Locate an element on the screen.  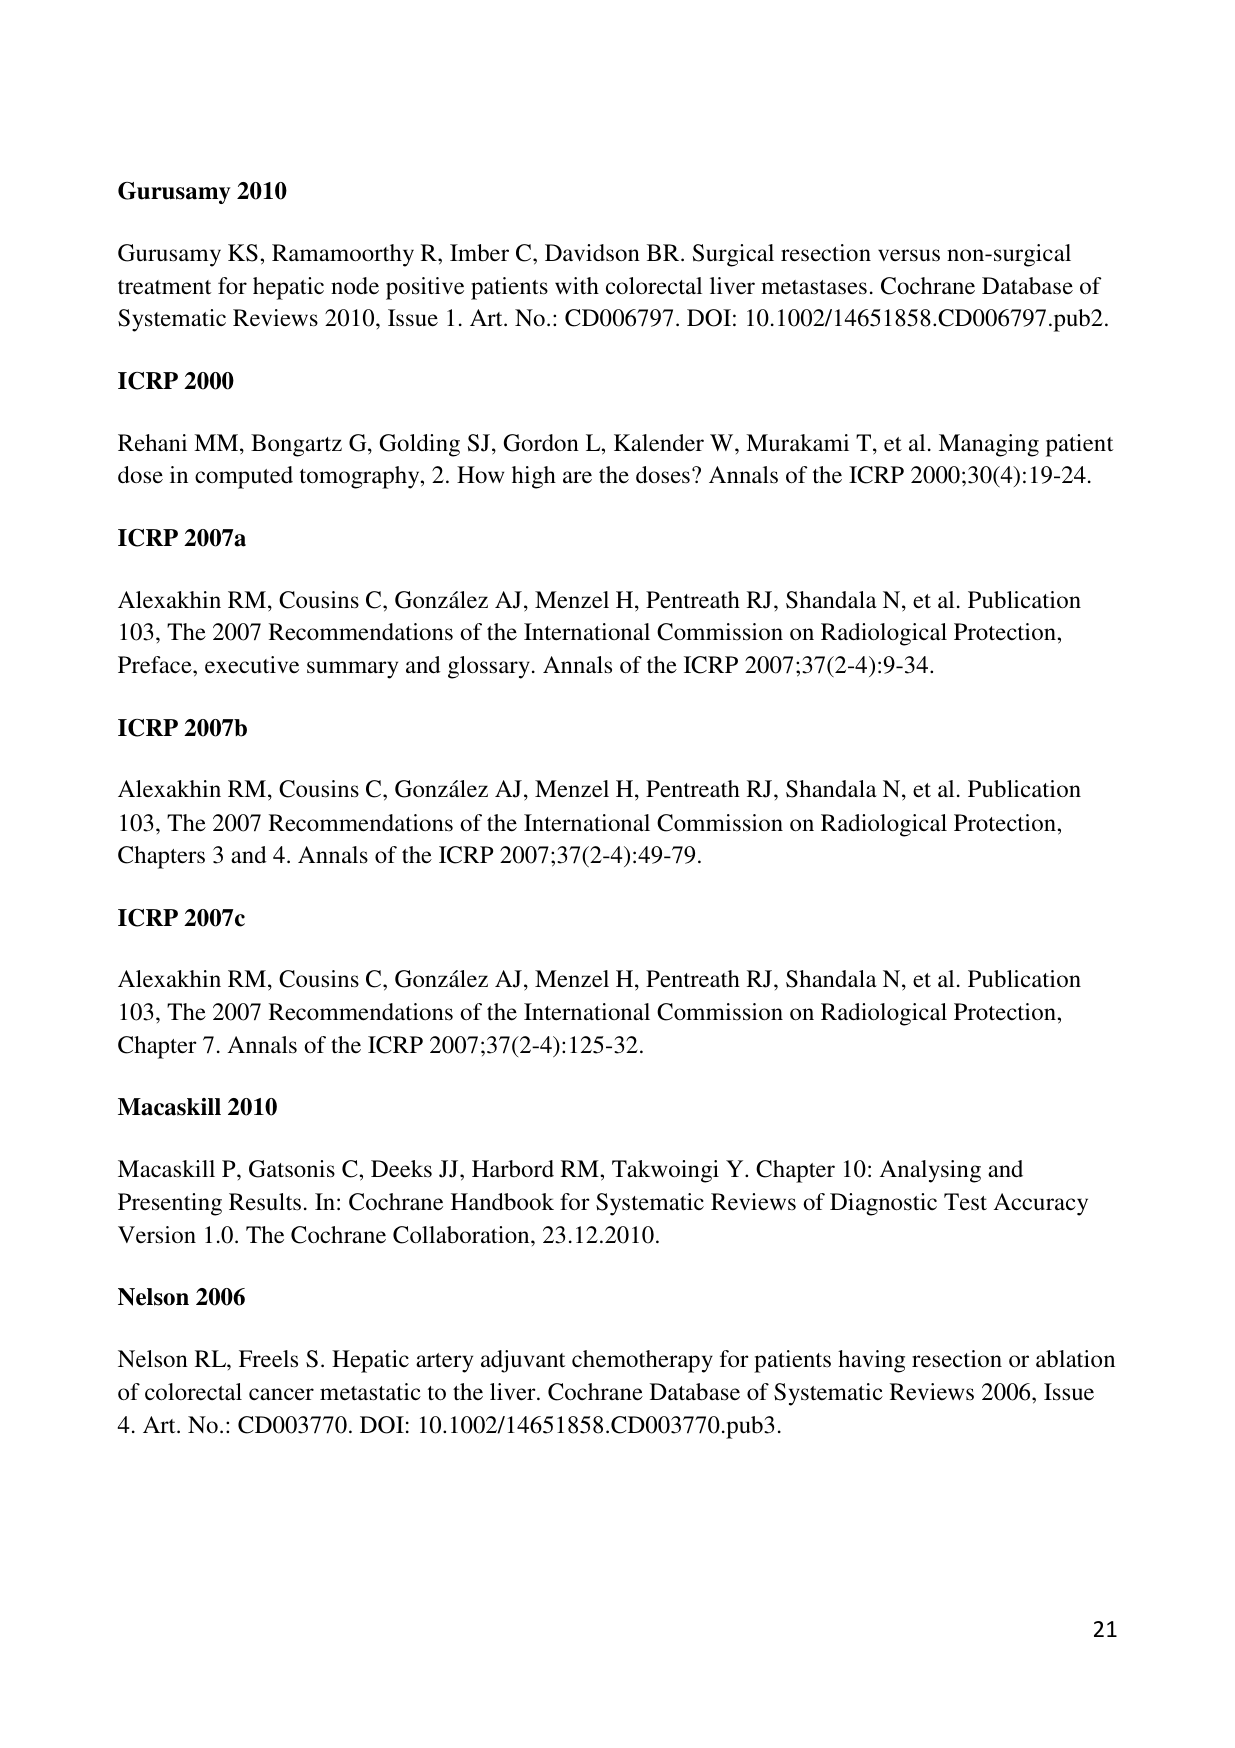
node is located at coordinates (355, 286).
